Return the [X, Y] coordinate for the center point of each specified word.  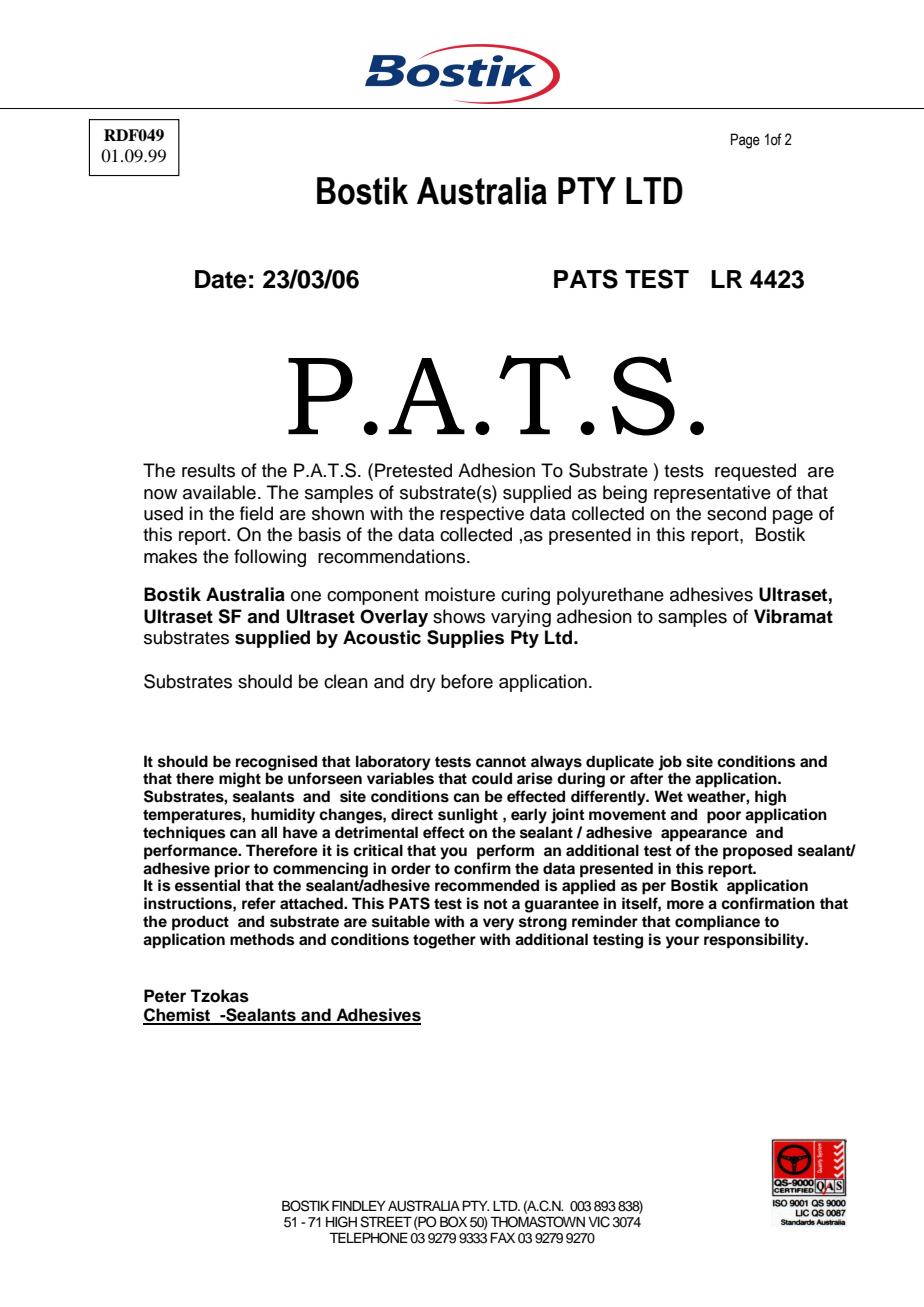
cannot [501, 762]
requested [755, 472]
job [670, 763]
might [240, 780]
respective [482, 515]
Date [221, 279]
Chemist [178, 1016]
